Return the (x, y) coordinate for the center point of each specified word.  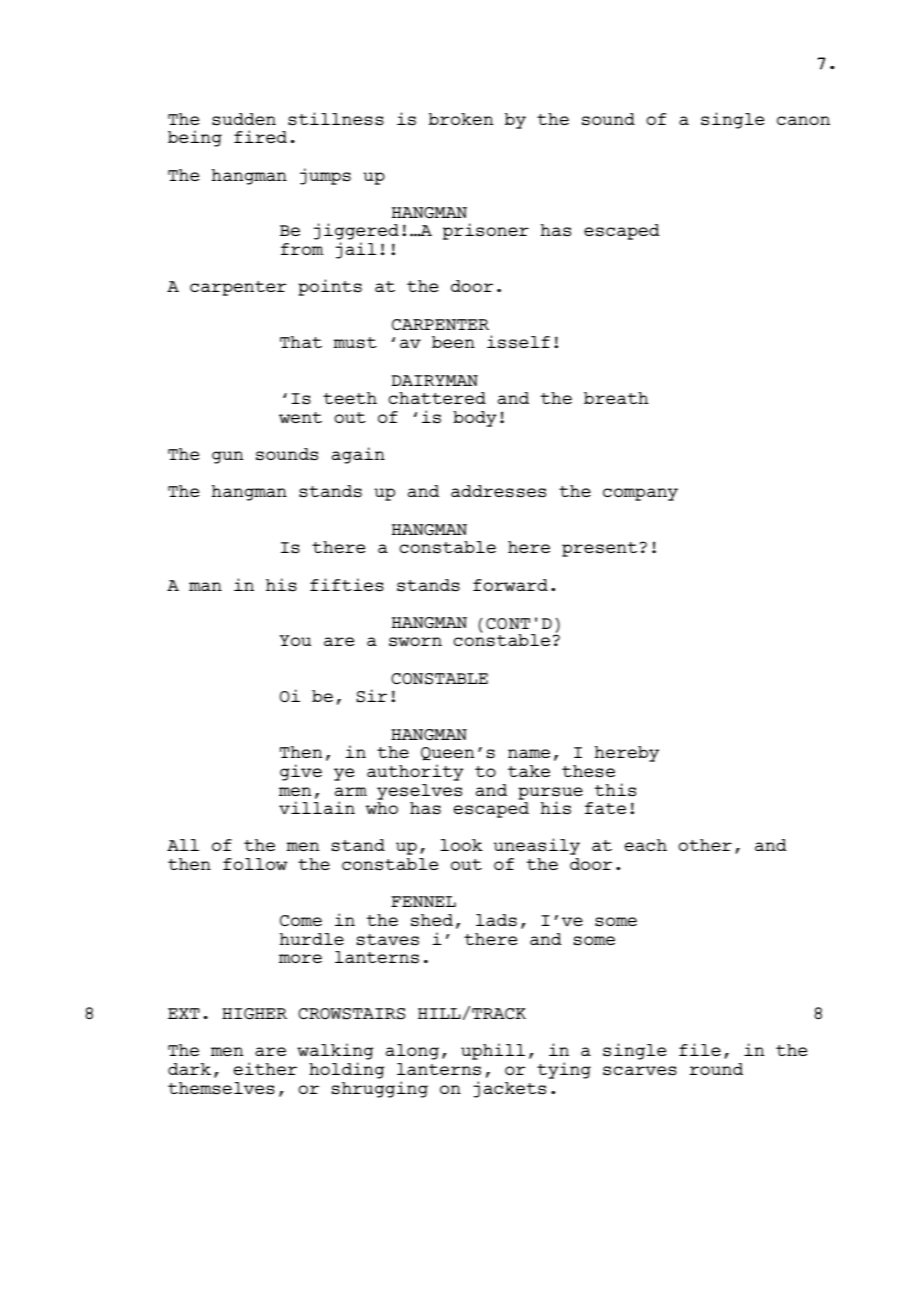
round (716, 1069)
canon (803, 120)
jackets (509, 1089)
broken (461, 119)
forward (510, 585)
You (295, 640)
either (265, 1068)
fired (260, 136)
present (599, 549)
